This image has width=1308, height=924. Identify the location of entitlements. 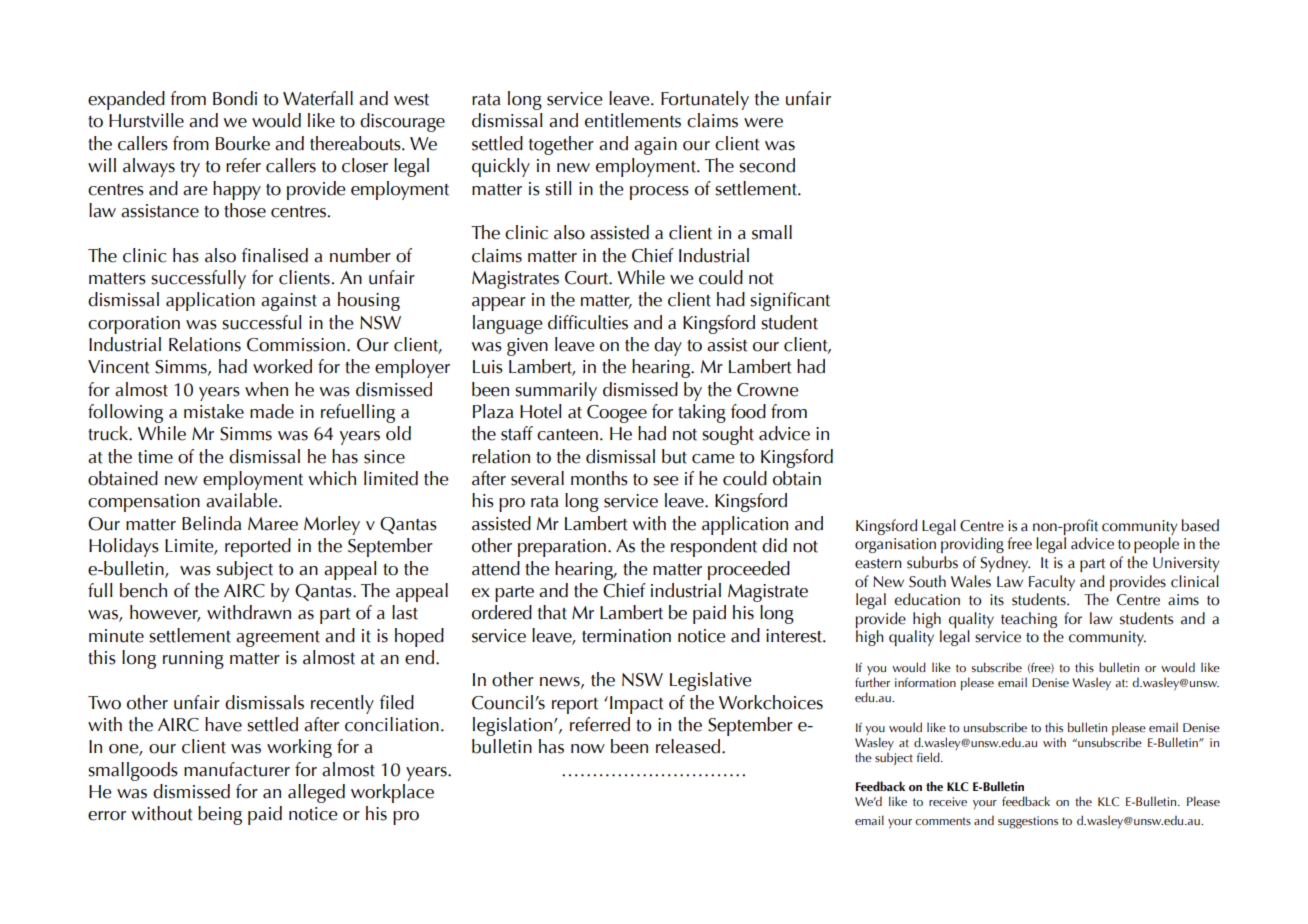
(633, 120).
